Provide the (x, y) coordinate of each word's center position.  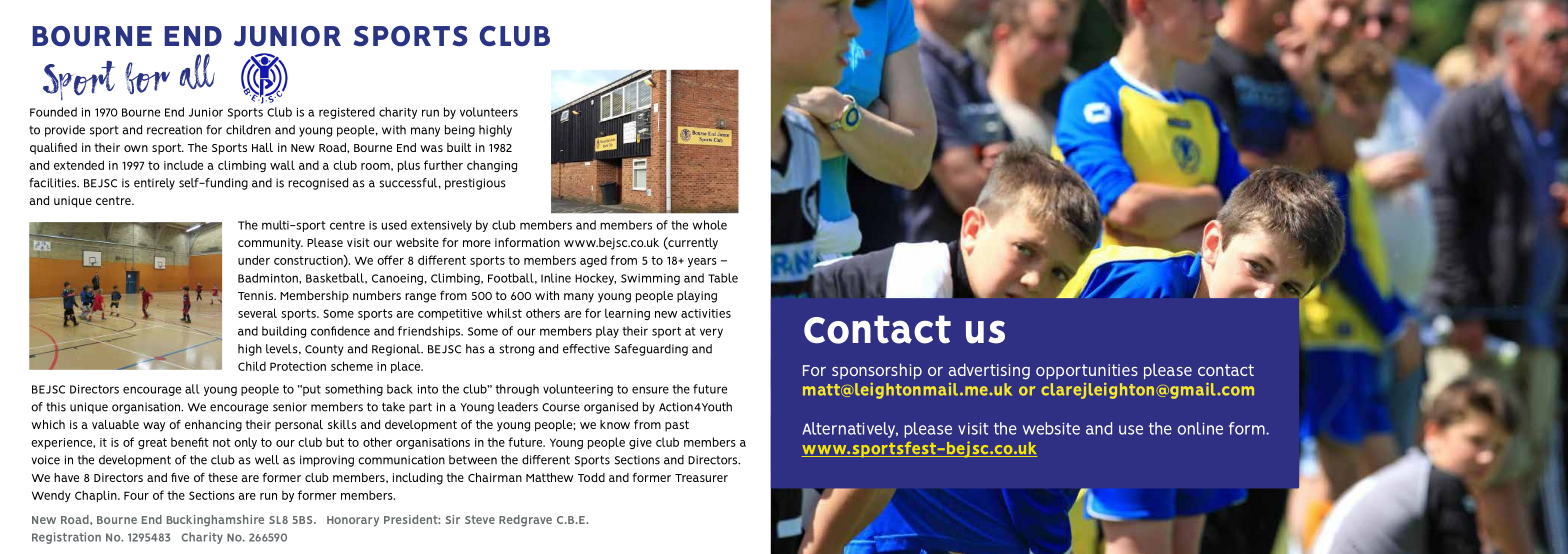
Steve (480, 519)
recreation (174, 130)
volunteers (489, 112)
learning (627, 314)
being (460, 131)
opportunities (1087, 371)
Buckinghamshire (215, 521)
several (257, 313)
